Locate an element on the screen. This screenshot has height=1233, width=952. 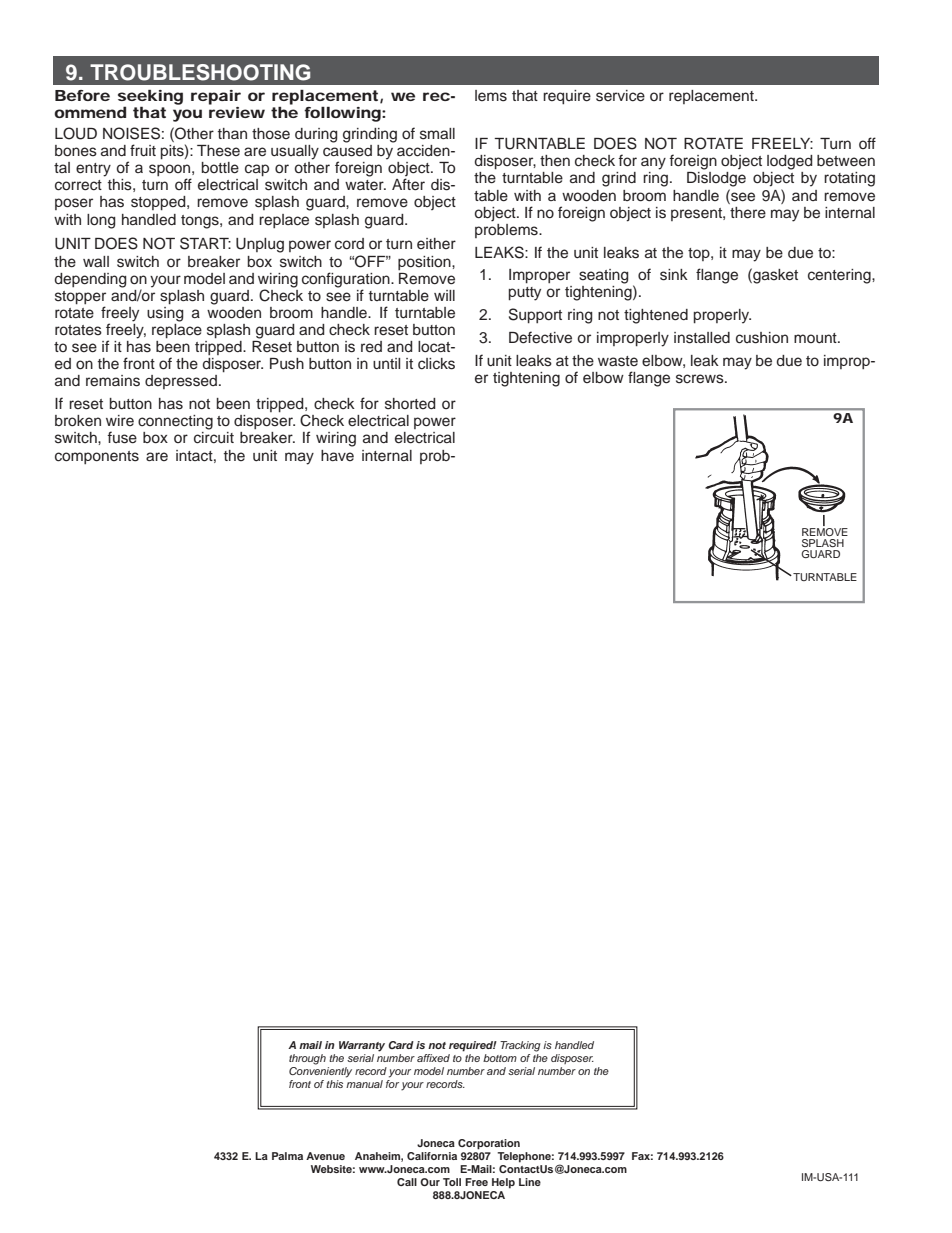
clicks is located at coordinates (436, 364).
